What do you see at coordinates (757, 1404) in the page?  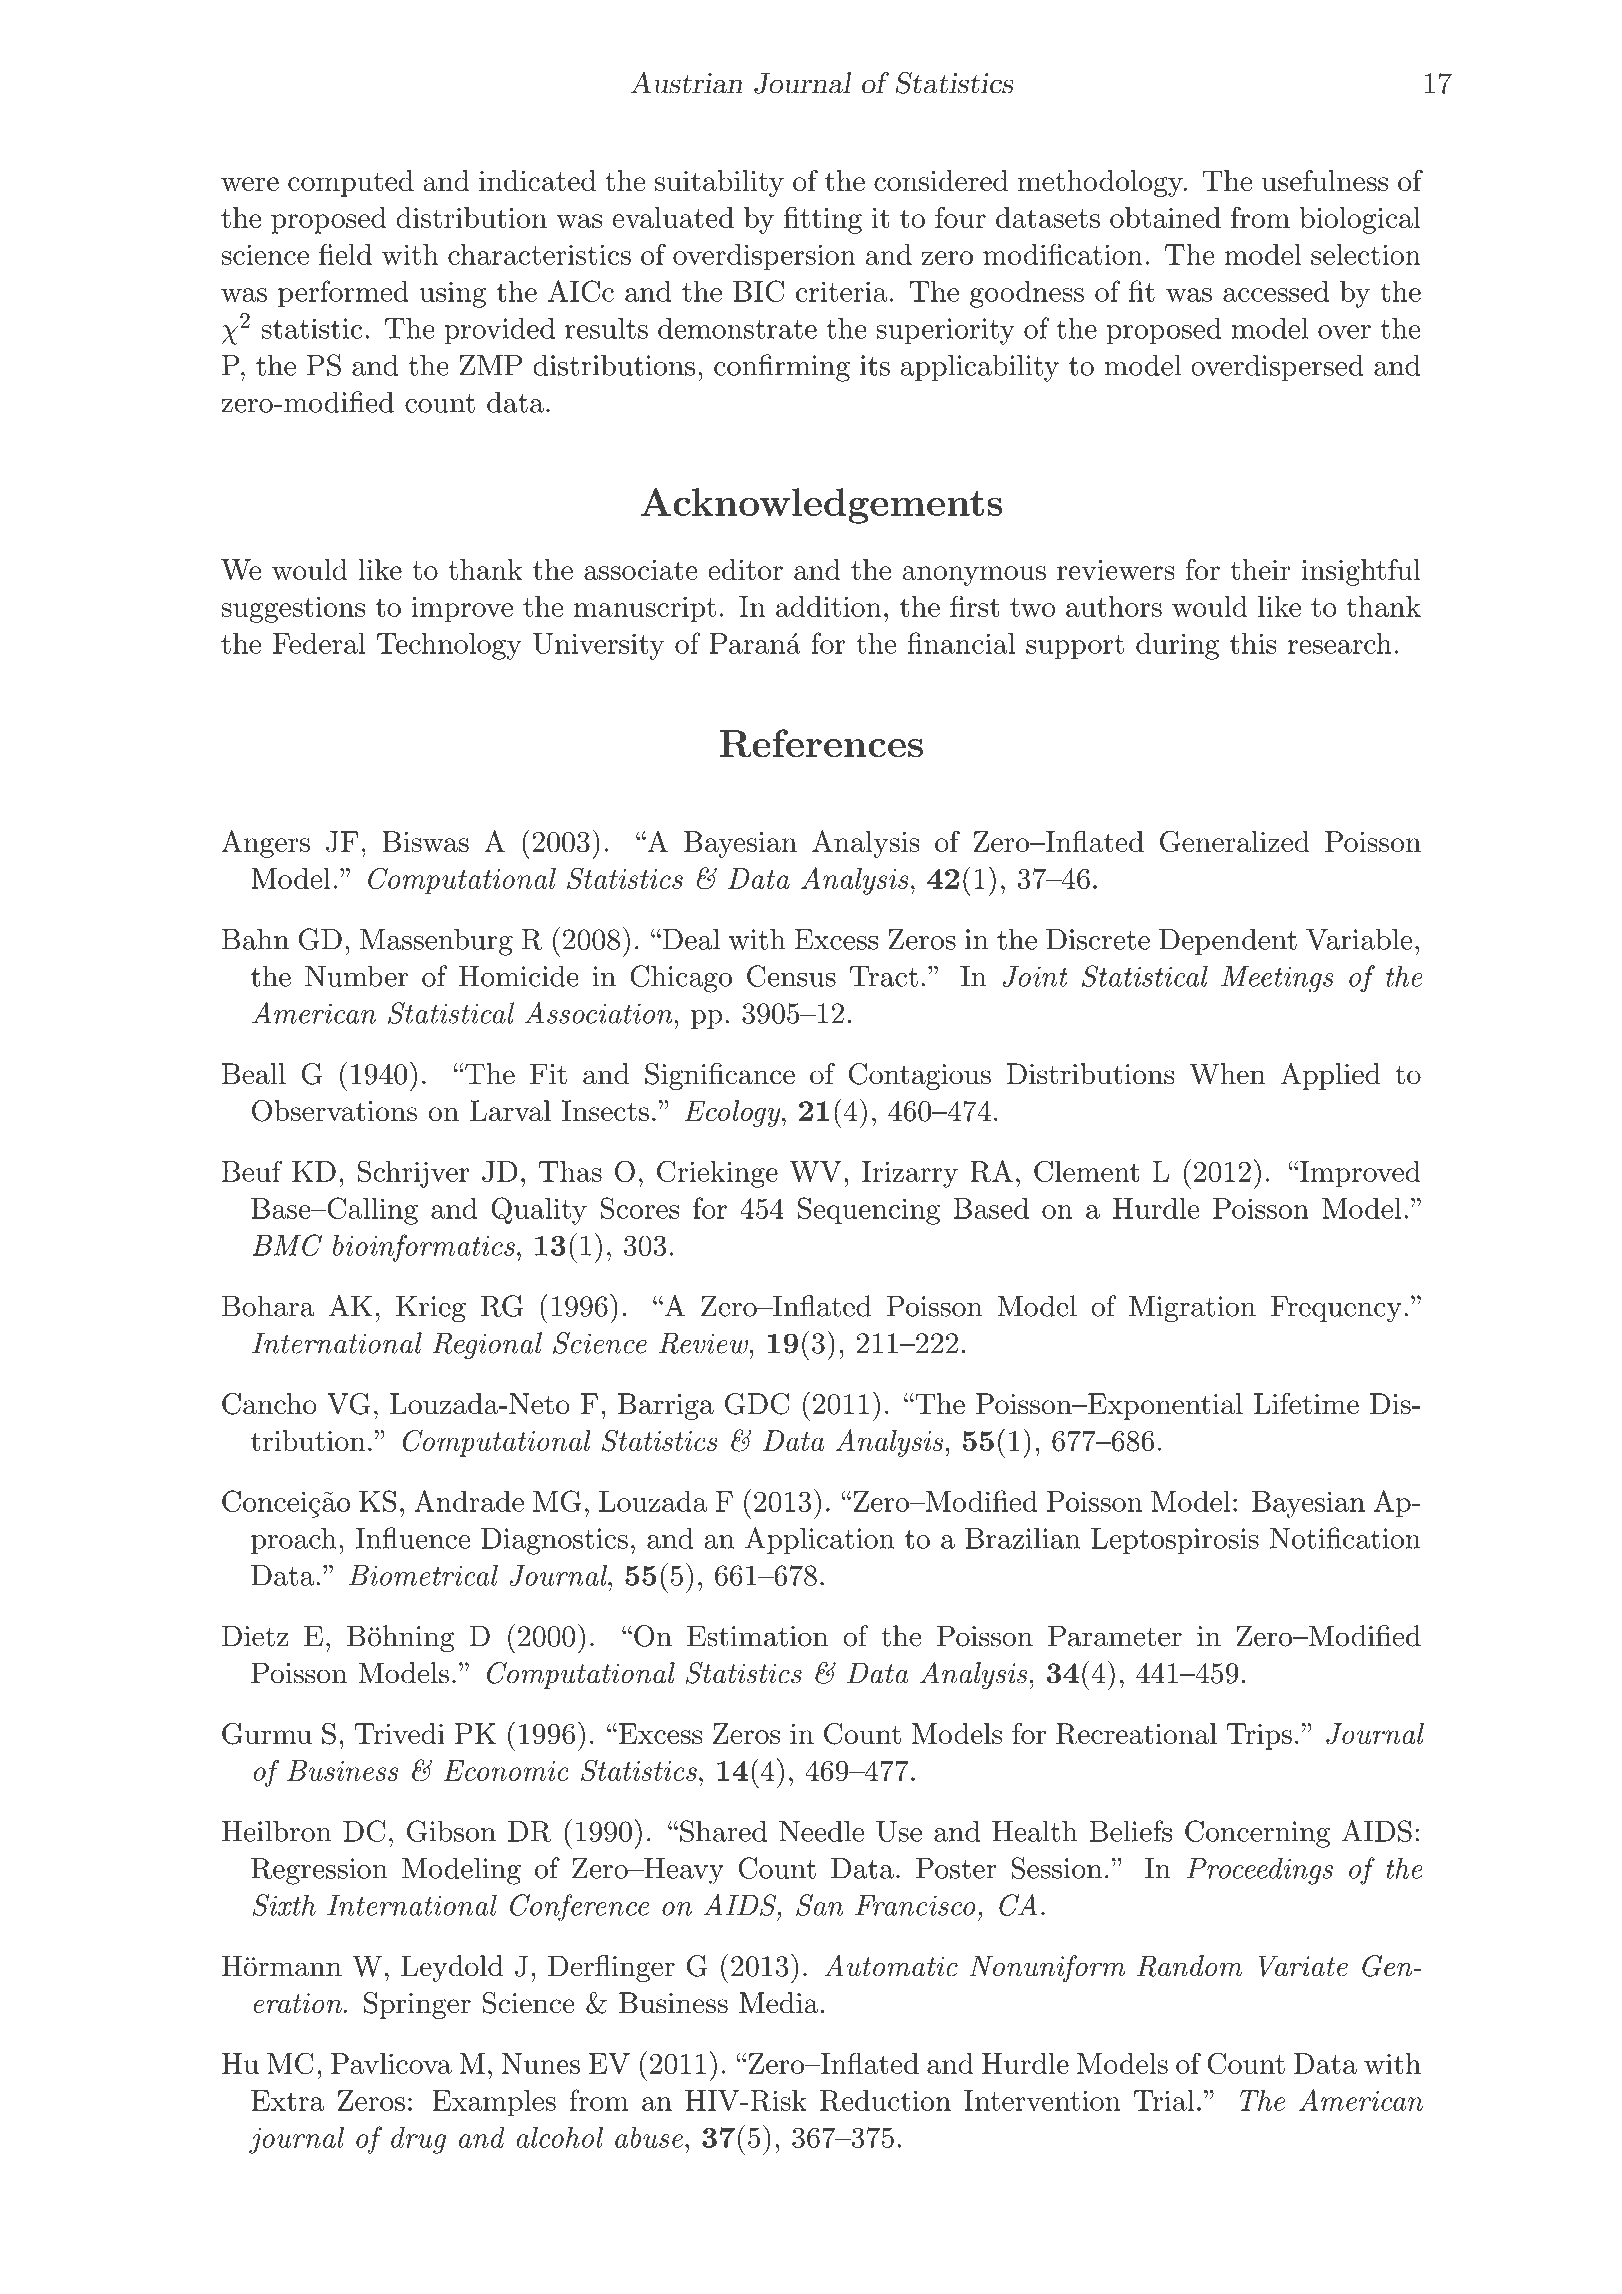 I see `GDC` at bounding box center [757, 1404].
